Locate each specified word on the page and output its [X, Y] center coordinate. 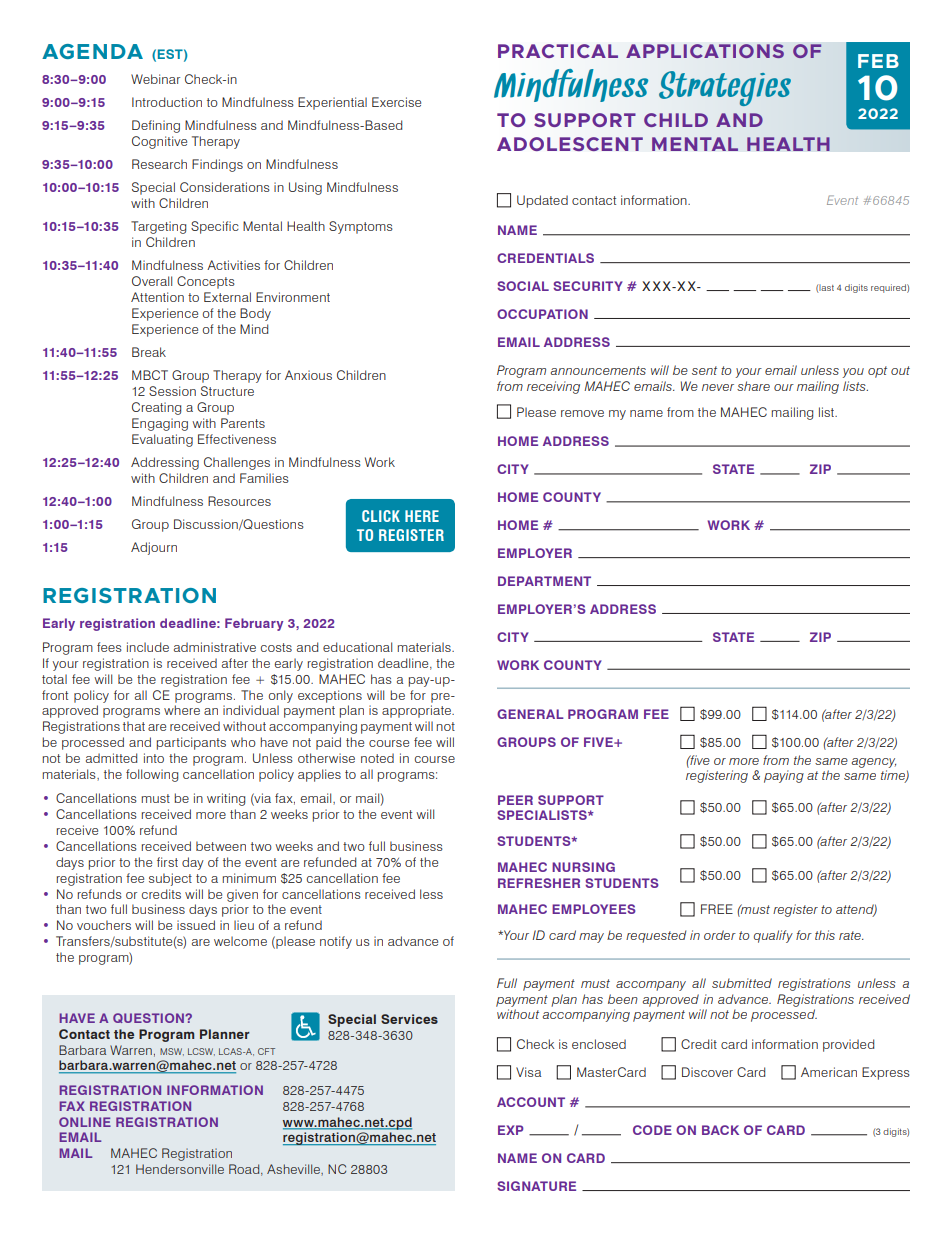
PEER [515, 800]
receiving [553, 387]
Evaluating [162, 440]
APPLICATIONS [705, 51]
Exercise [396, 102]
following [152, 775]
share [753, 386]
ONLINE [85, 1122]
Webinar [155, 79]
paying [784, 776]
